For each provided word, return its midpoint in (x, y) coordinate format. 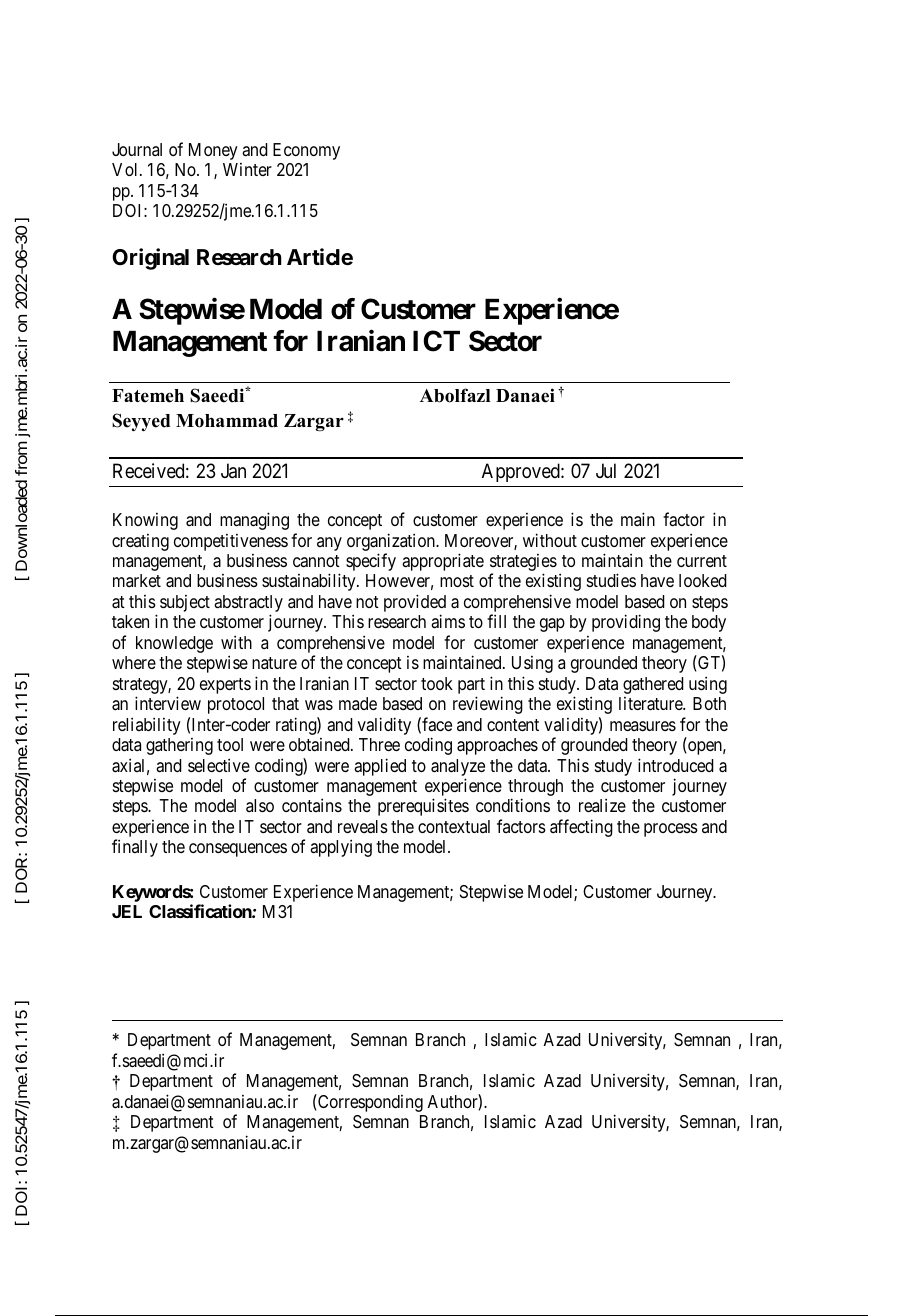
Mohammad (227, 421)
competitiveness (231, 542)
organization (392, 542)
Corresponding (369, 1103)
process (671, 830)
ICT (436, 341)
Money (213, 151)
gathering (179, 746)
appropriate (443, 562)
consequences (238, 850)
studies (611, 580)
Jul (606, 470)
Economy (306, 151)
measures (643, 726)
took (437, 683)
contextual (454, 826)
